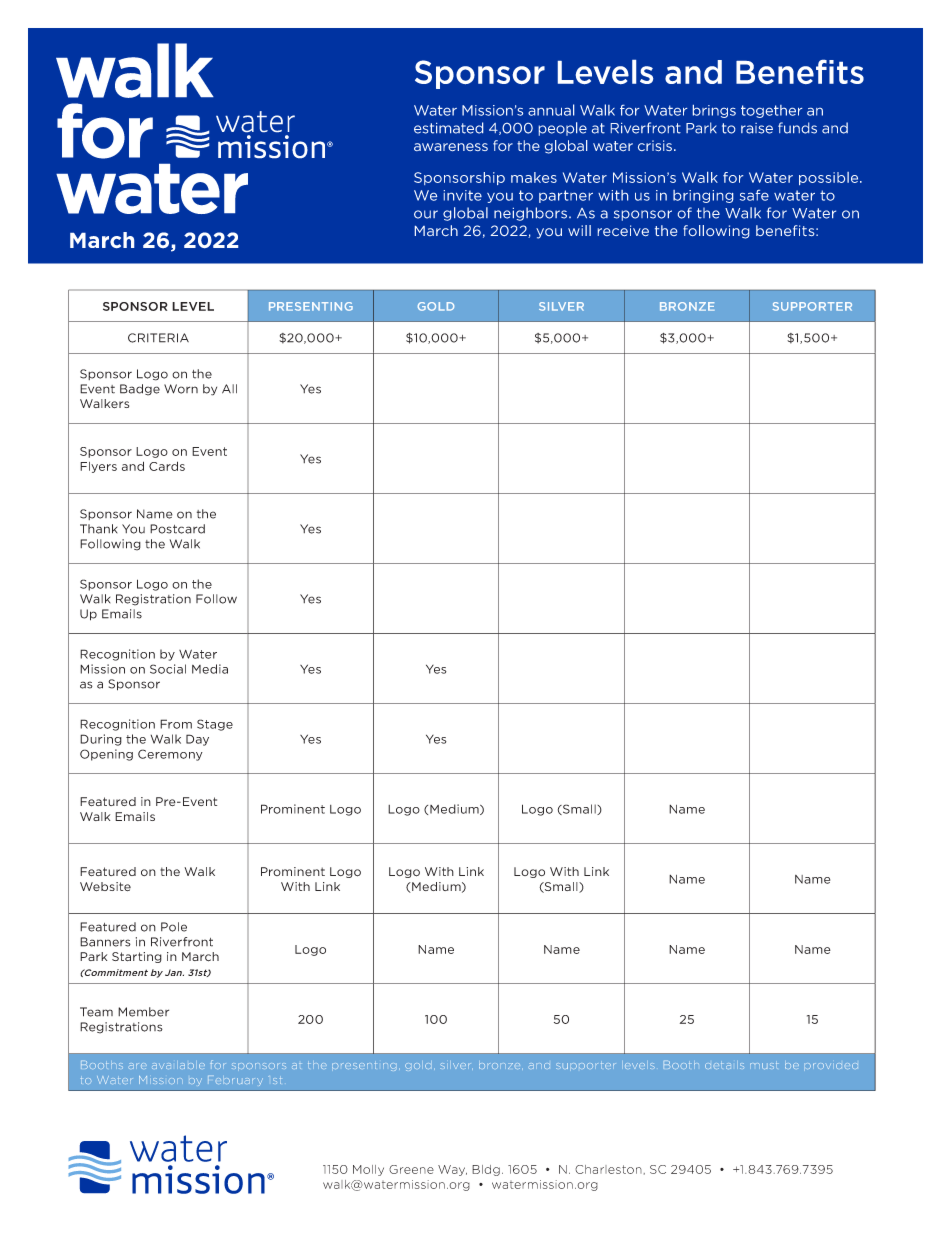  What do you see at coordinates (623, 230) in the screenshot?
I see `receive` at bounding box center [623, 230].
